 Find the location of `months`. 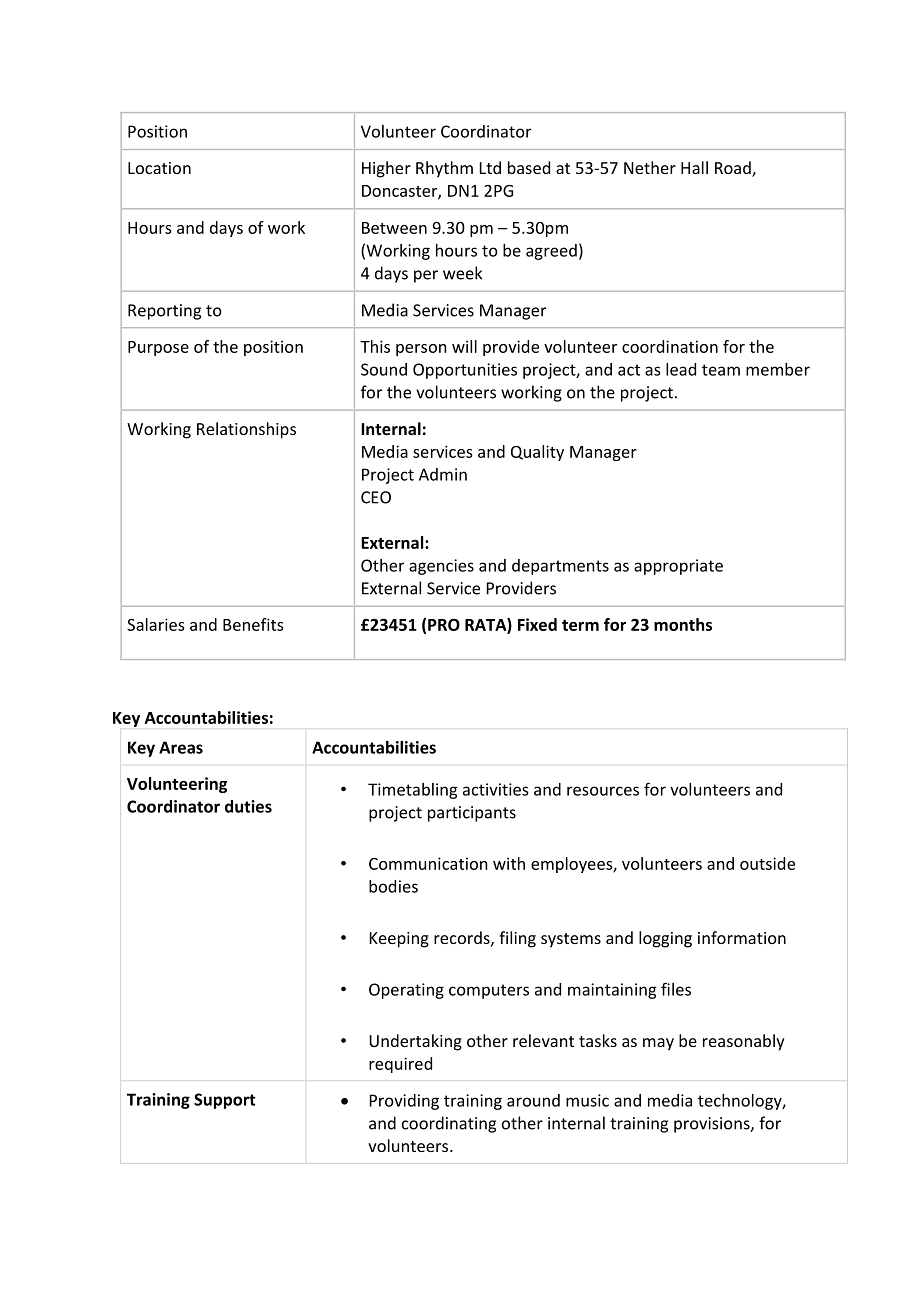

months is located at coordinates (683, 624).
